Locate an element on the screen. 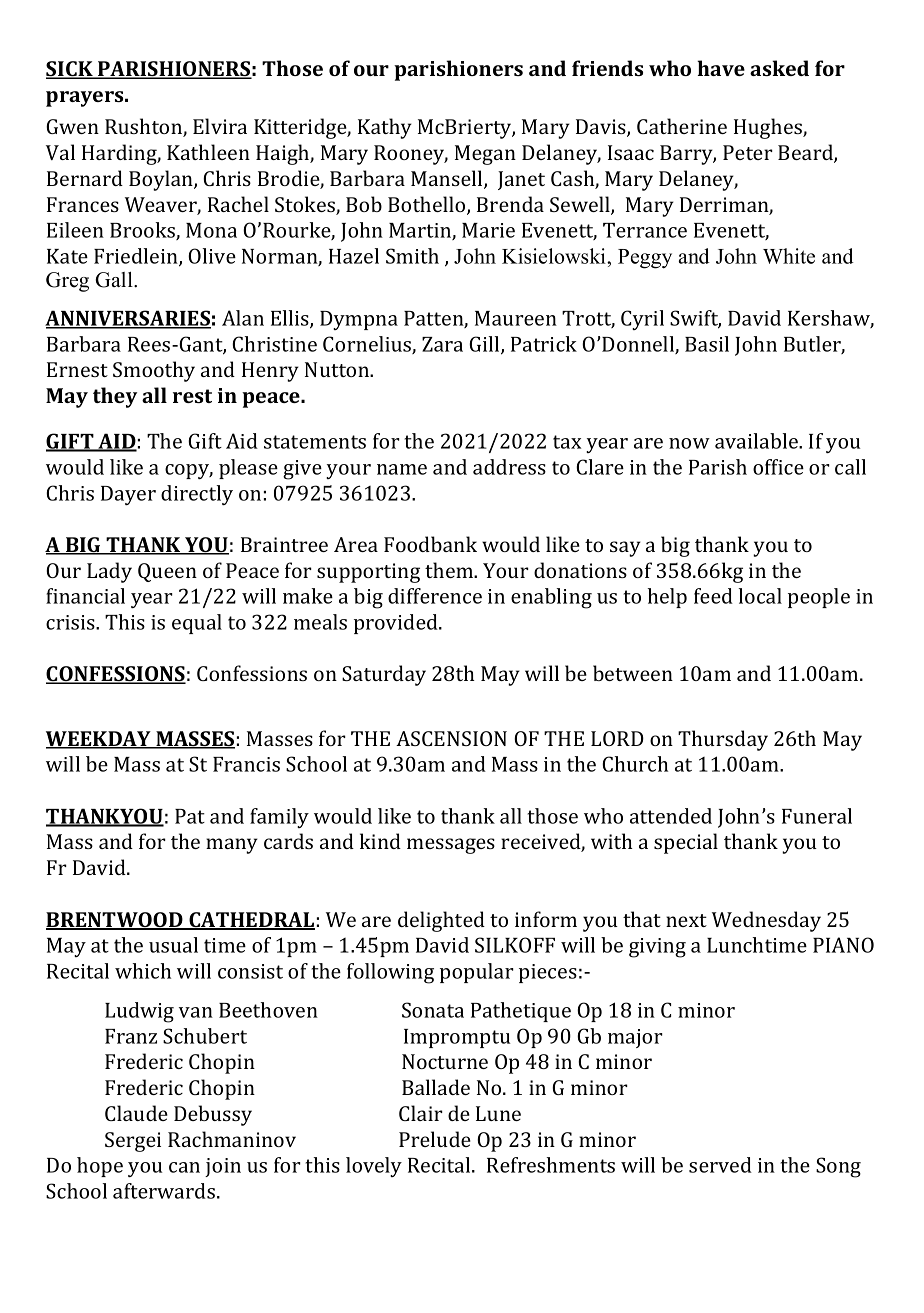  difference is located at coordinates (435, 596).
